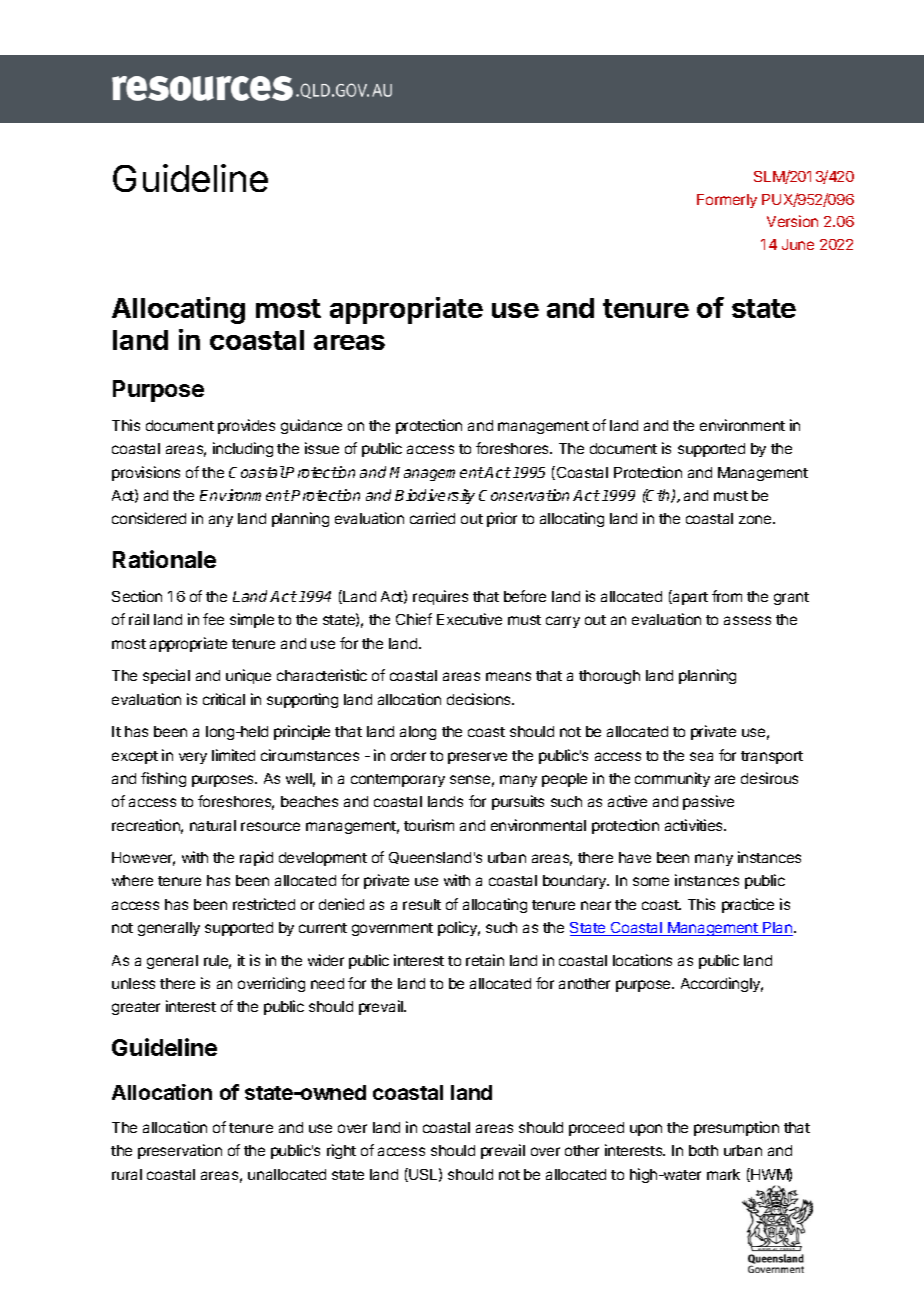  I want to click on critical, so click(224, 699).
